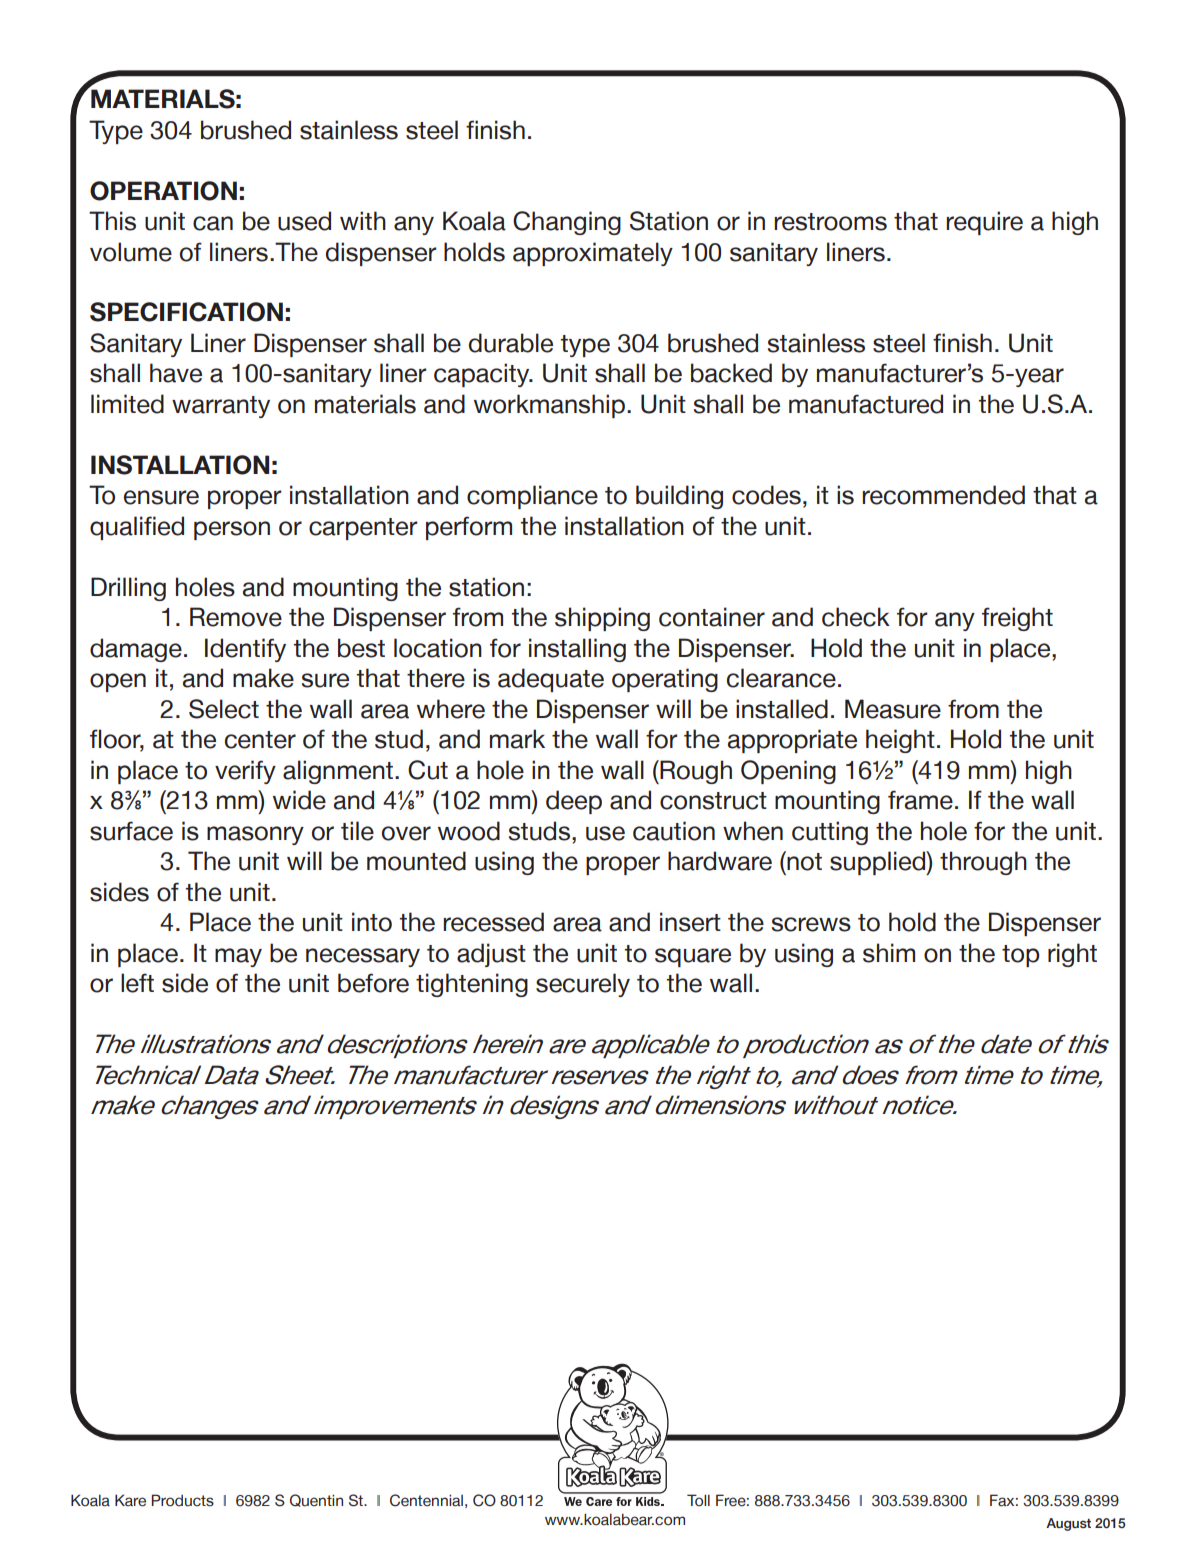 Image resolution: width=1196 pixels, height=1548 pixels. I want to click on deep, so click(574, 802).
